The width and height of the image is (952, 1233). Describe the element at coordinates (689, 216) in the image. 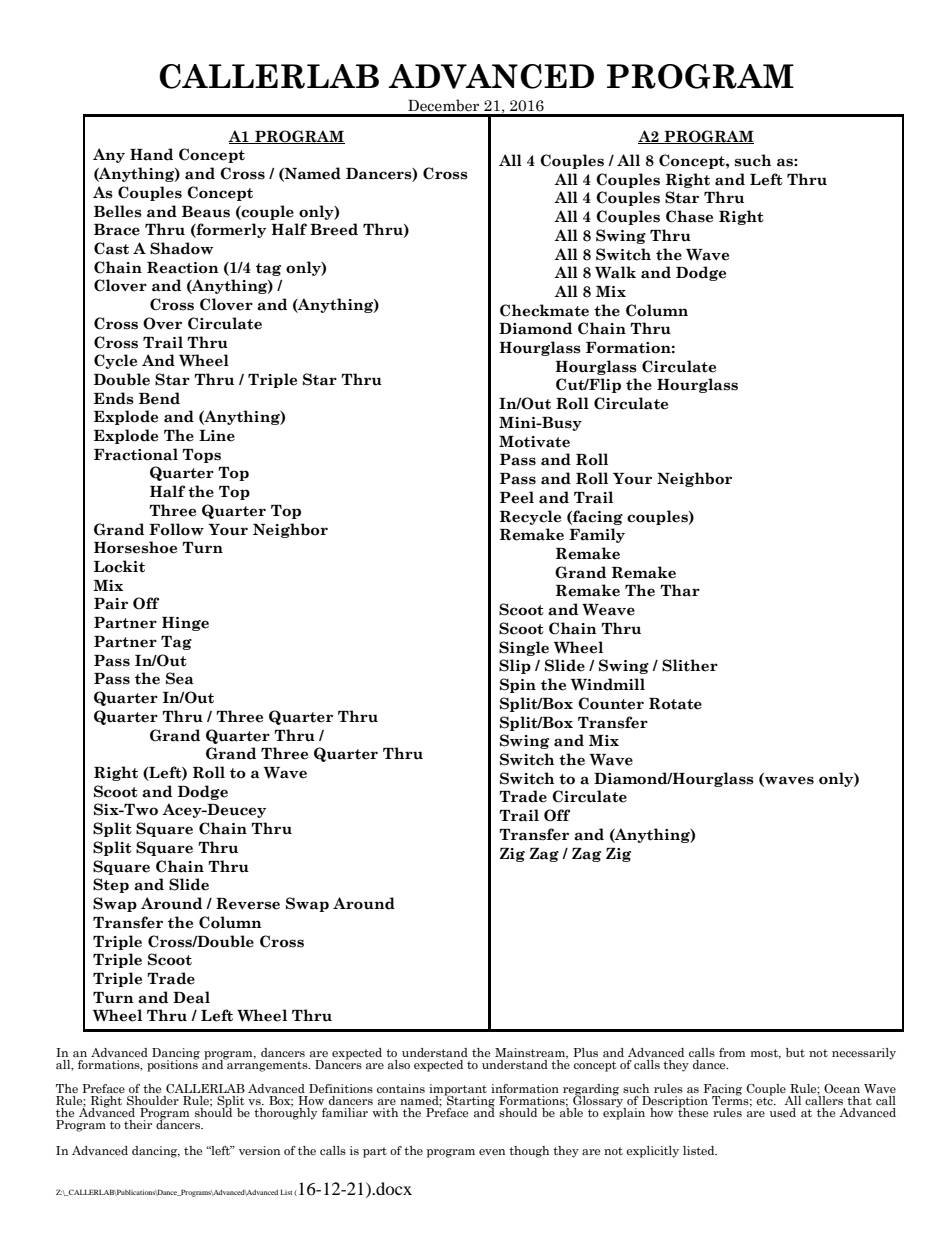

I see `Chase` at that location.
